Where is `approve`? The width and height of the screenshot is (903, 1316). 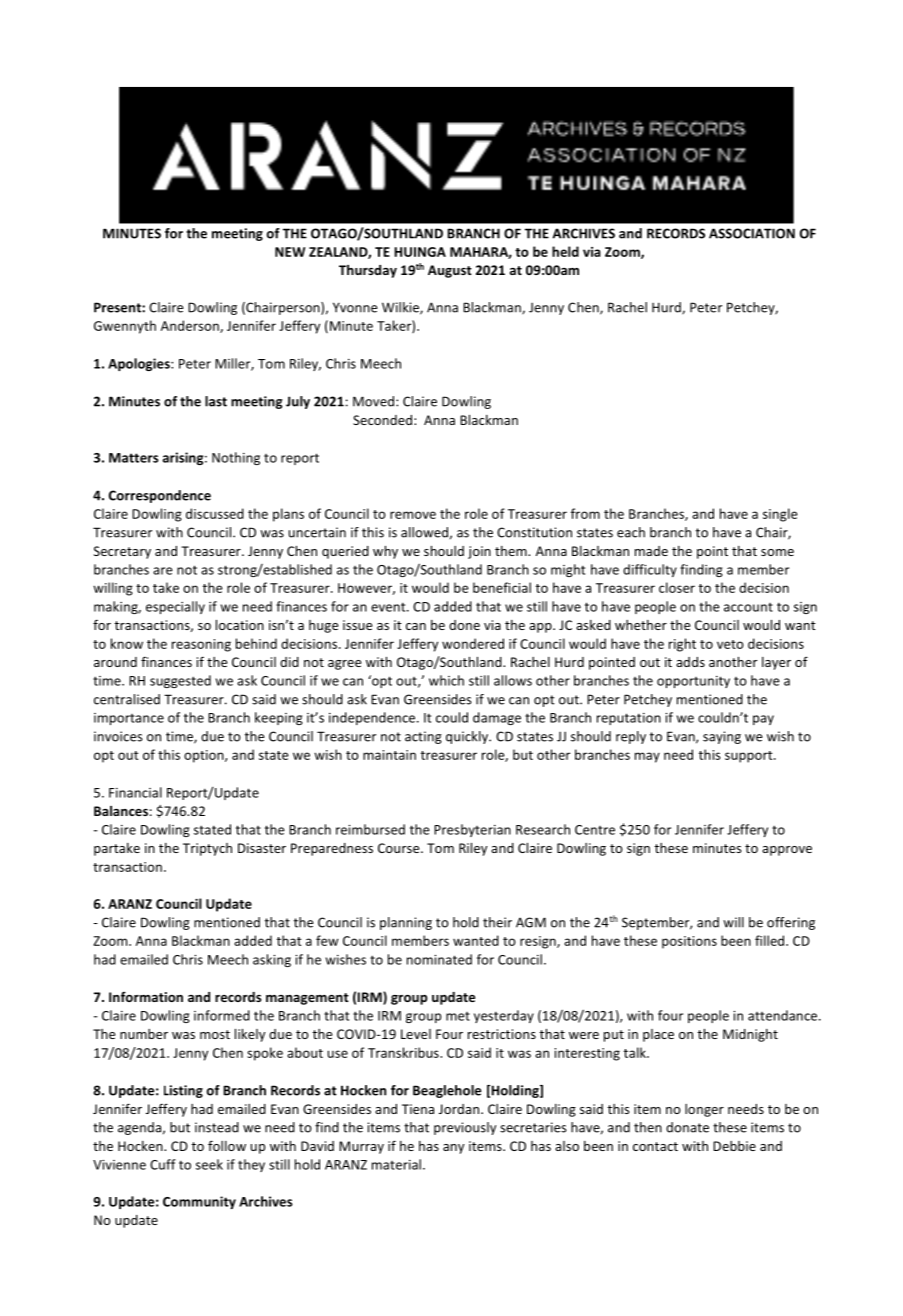 approve is located at coordinates (787, 851).
